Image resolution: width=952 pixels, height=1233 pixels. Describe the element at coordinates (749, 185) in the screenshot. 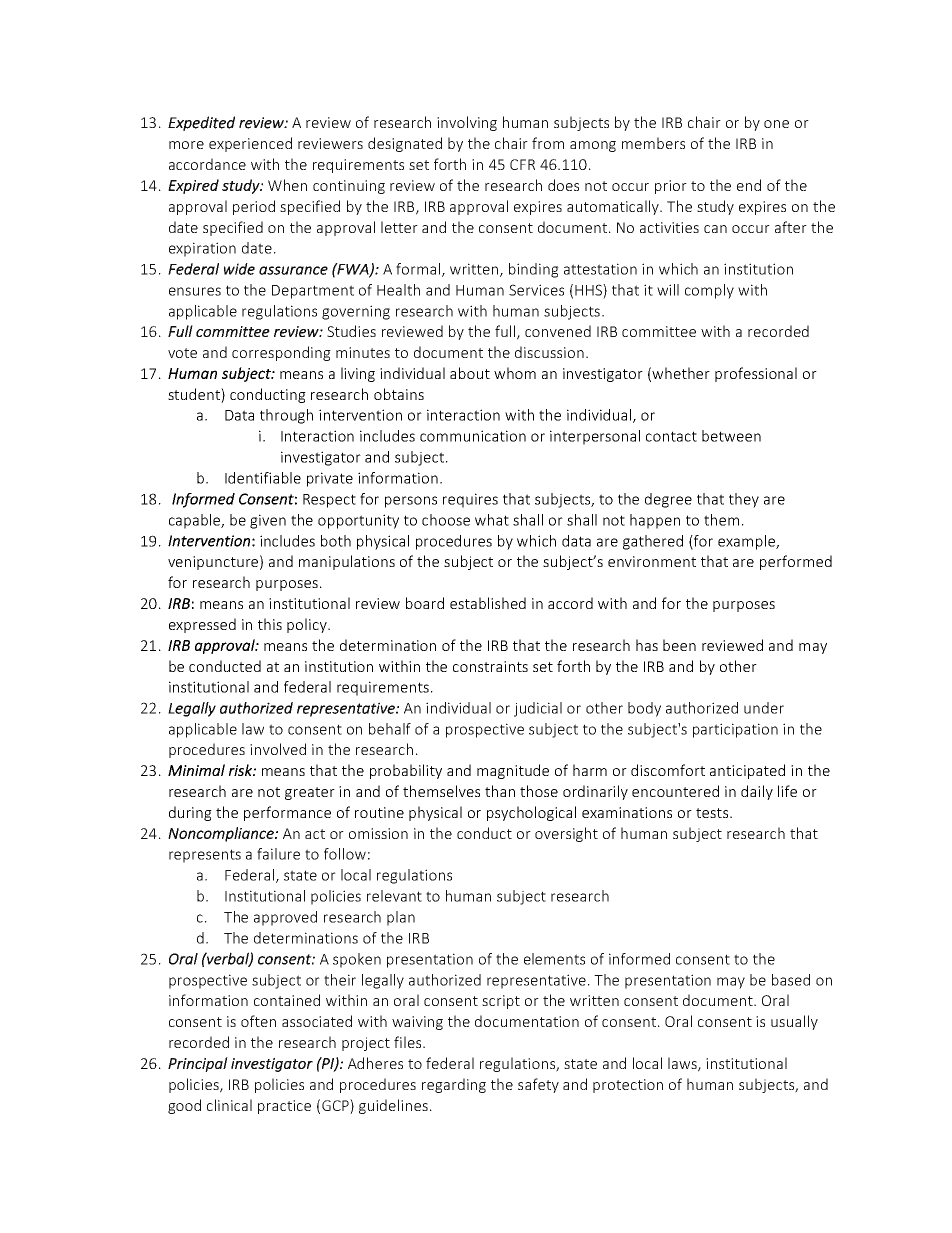

I see `end` at that location.
